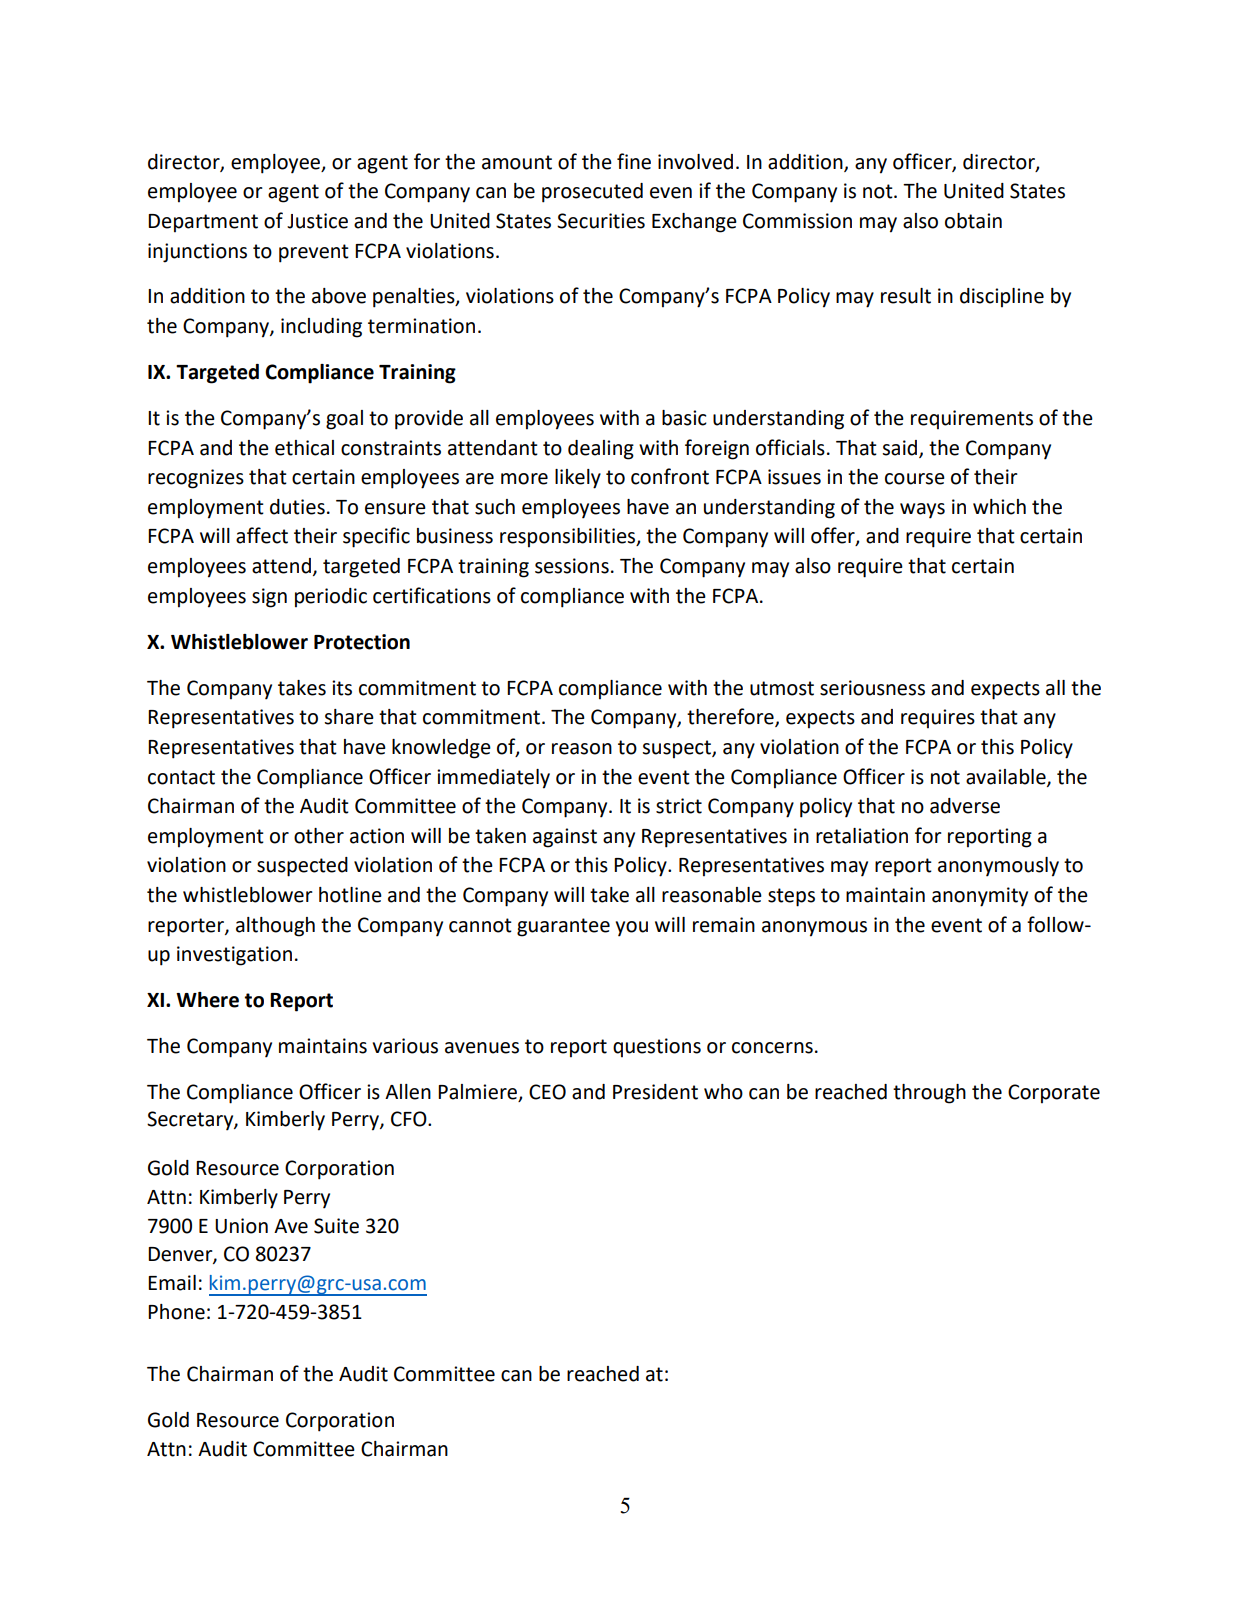 The height and width of the image is (1619, 1251). Describe the element at coordinates (632, 929) in the image. I see `you` at that location.
